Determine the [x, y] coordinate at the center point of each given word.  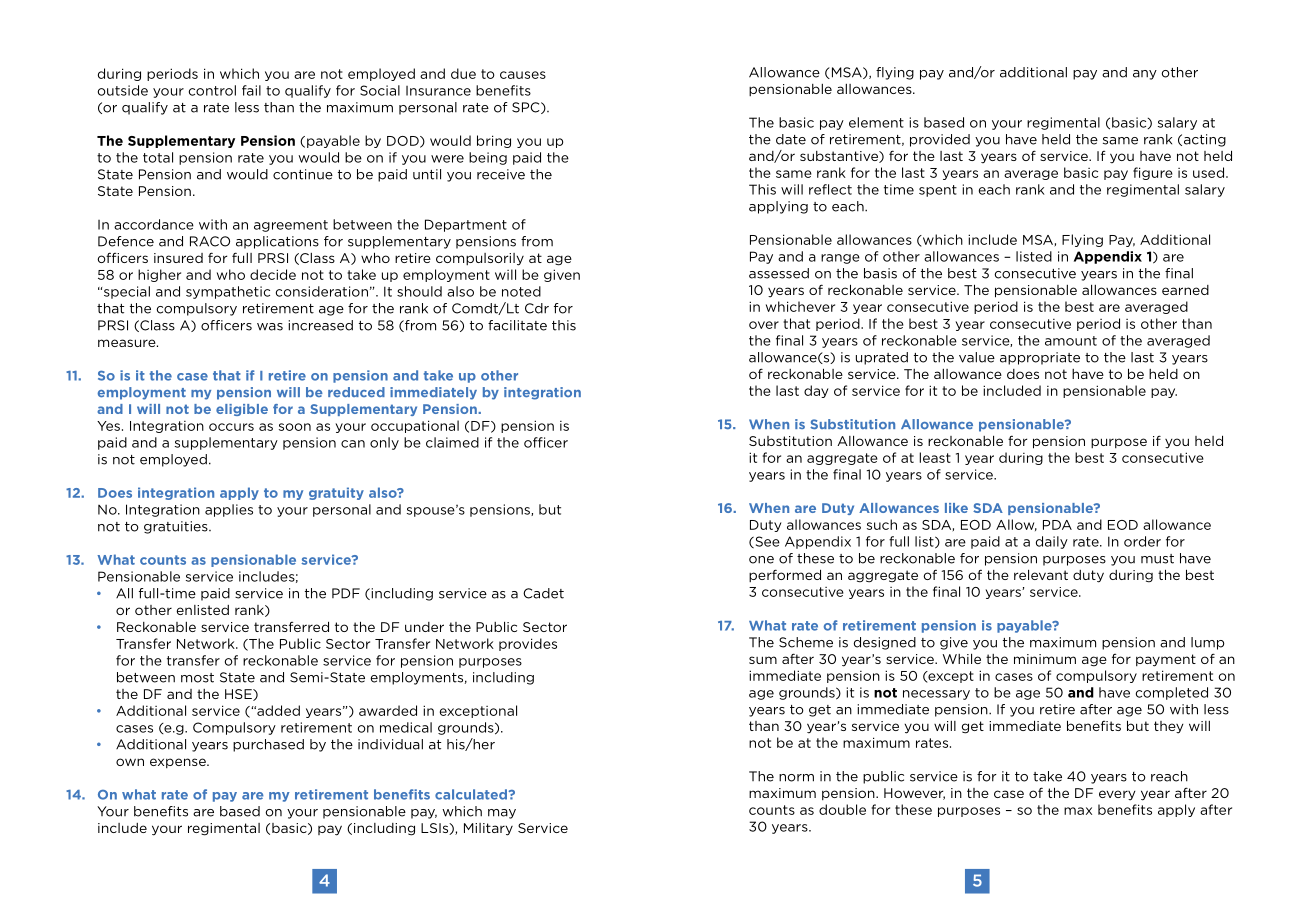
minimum [1045, 659]
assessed [779, 273]
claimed [452, 442]
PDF [346, 593]
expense [179, 763]
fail [251, 90]
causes [523, 75]
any [1145, 75]
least [935, 457]
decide [273, 274]
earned [1185, 290]
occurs [231, 427]
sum [763, 660]
